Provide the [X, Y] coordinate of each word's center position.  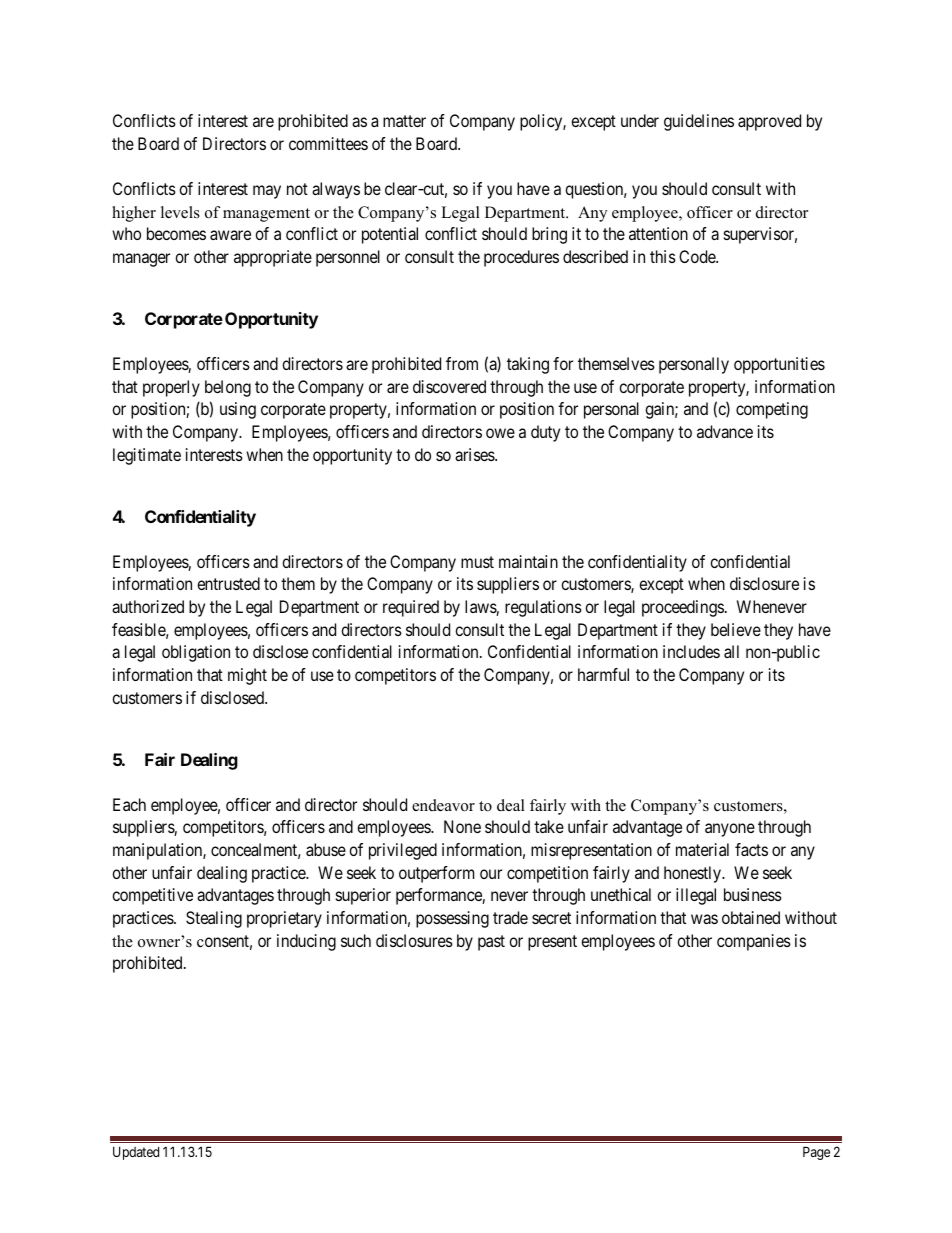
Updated [136, 1153]
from [462, 363]
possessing [452, 919]
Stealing [214, 919]
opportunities [779, 365]
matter [404, 121]
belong [228, 388]
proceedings [683, 608]
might [247, 676]
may [267, 192]
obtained [751, 917]
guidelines [699, 122]
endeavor [443, 805]
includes [691, 651]
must [477, 562]
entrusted [228, 583]
